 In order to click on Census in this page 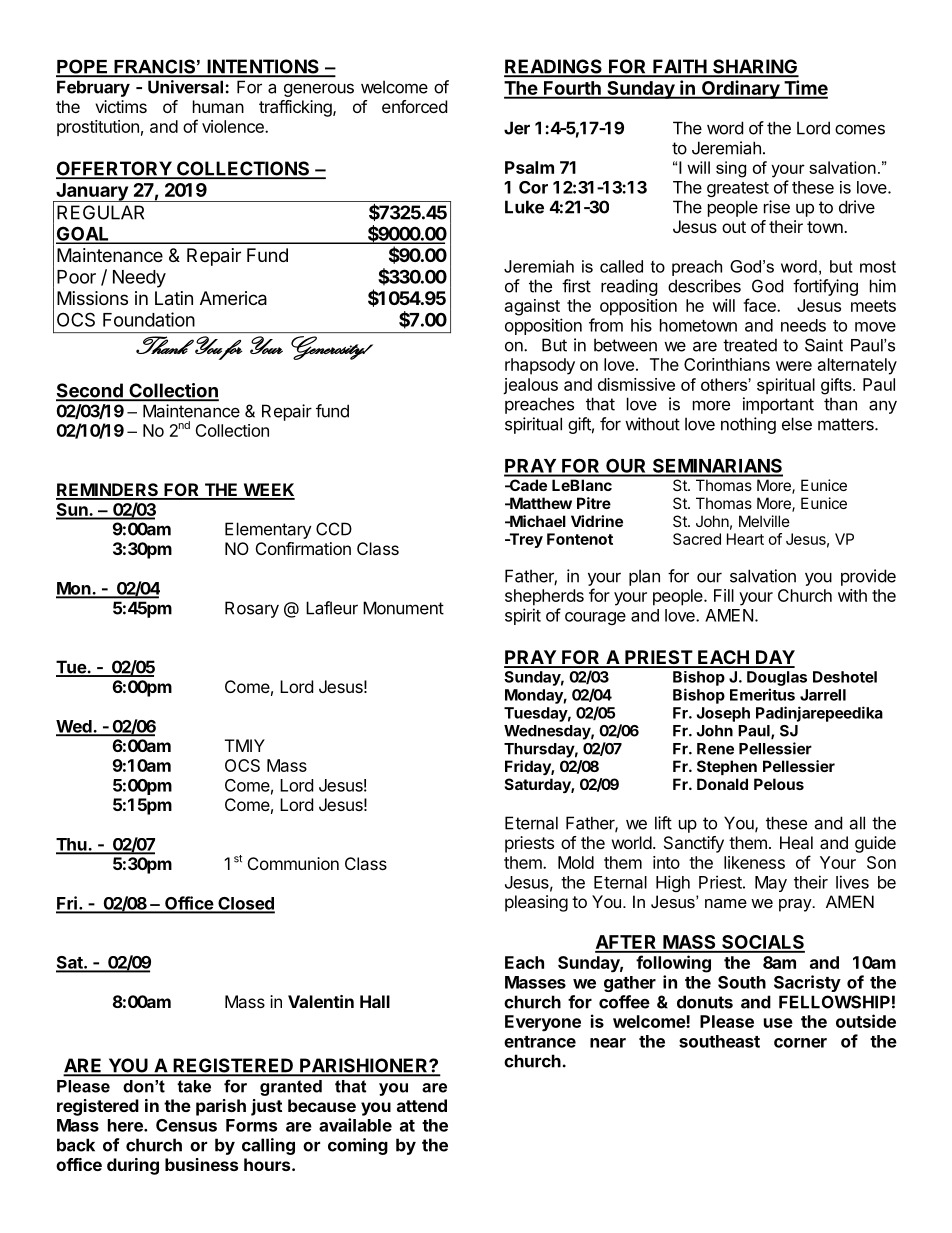, I will do `click(186, 1125)`.
